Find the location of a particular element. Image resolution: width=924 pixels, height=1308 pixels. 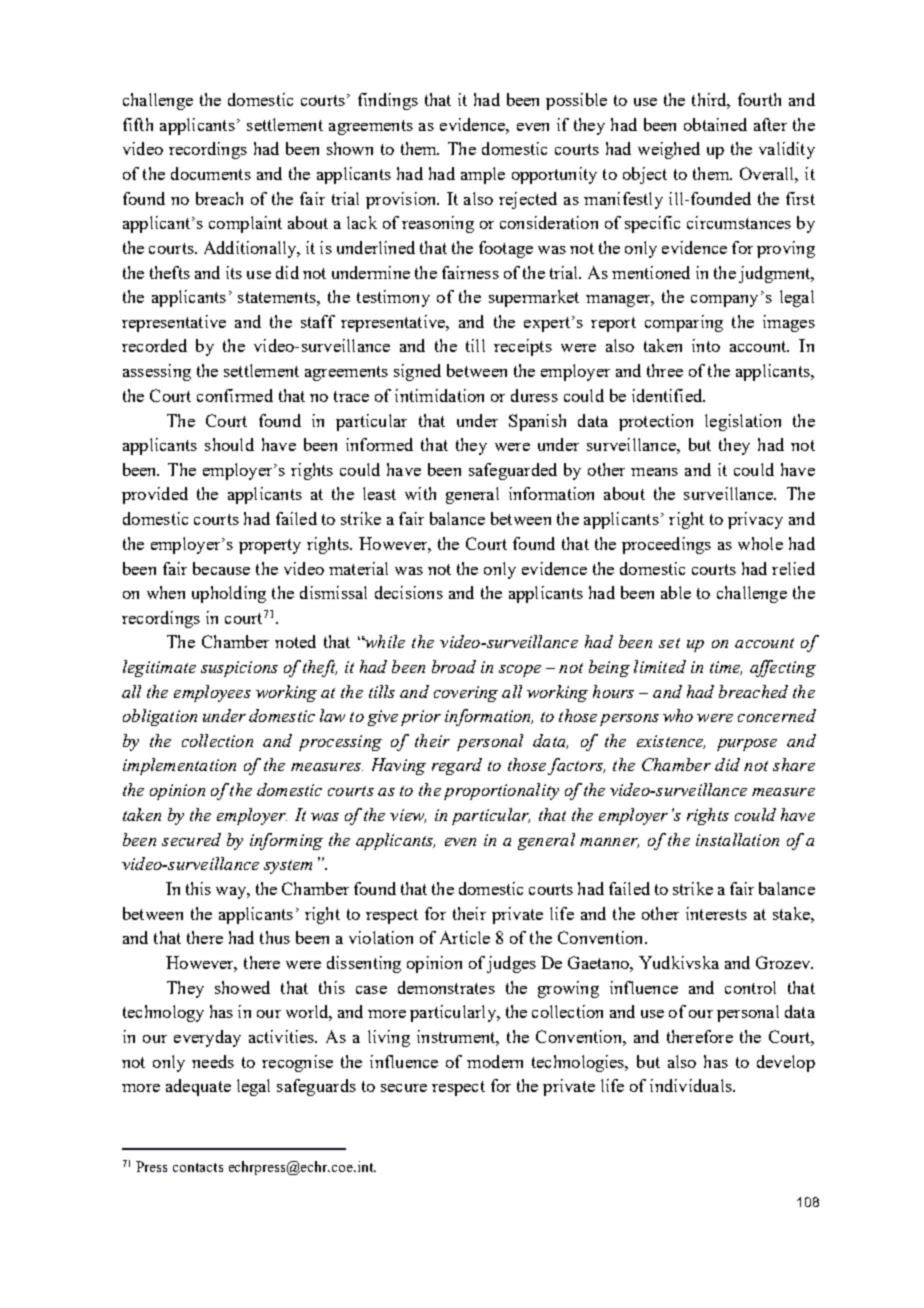

receipts is located at coordinates (523, 347).
